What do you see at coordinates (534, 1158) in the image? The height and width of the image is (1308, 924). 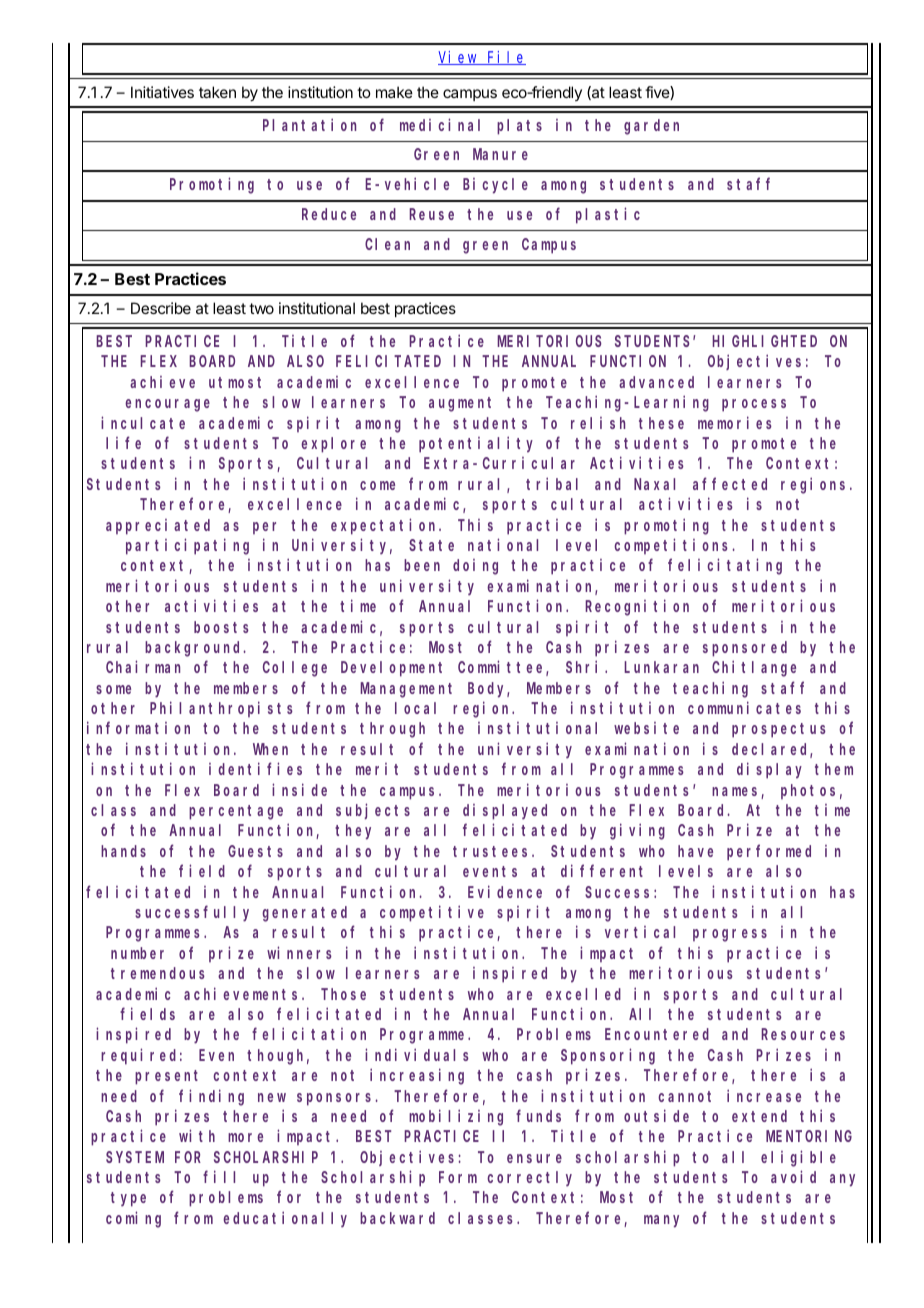 I see `ensure` at bounding box center [534, 1158].
